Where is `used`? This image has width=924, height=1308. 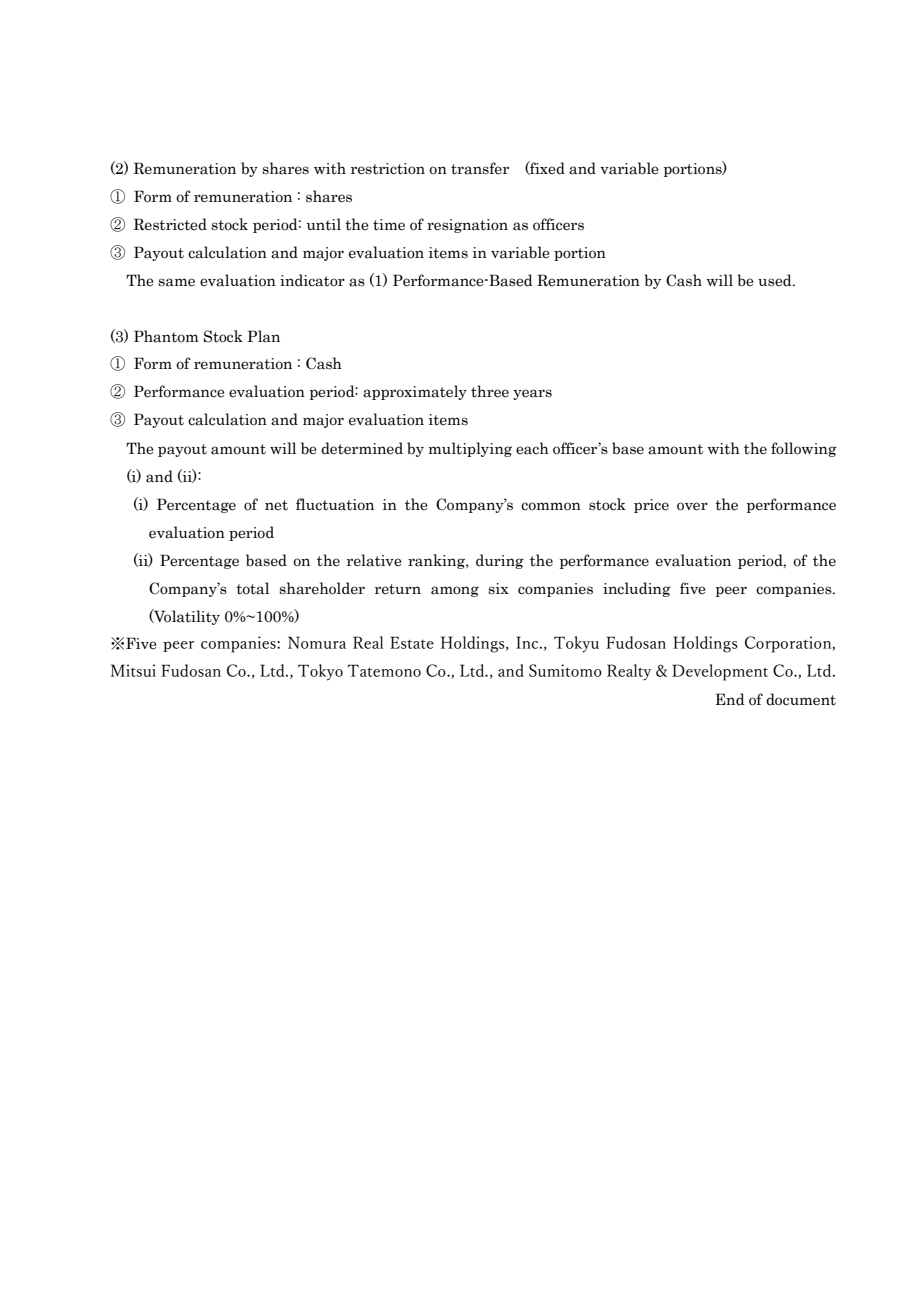 used is located at coordinates (776, 280).
